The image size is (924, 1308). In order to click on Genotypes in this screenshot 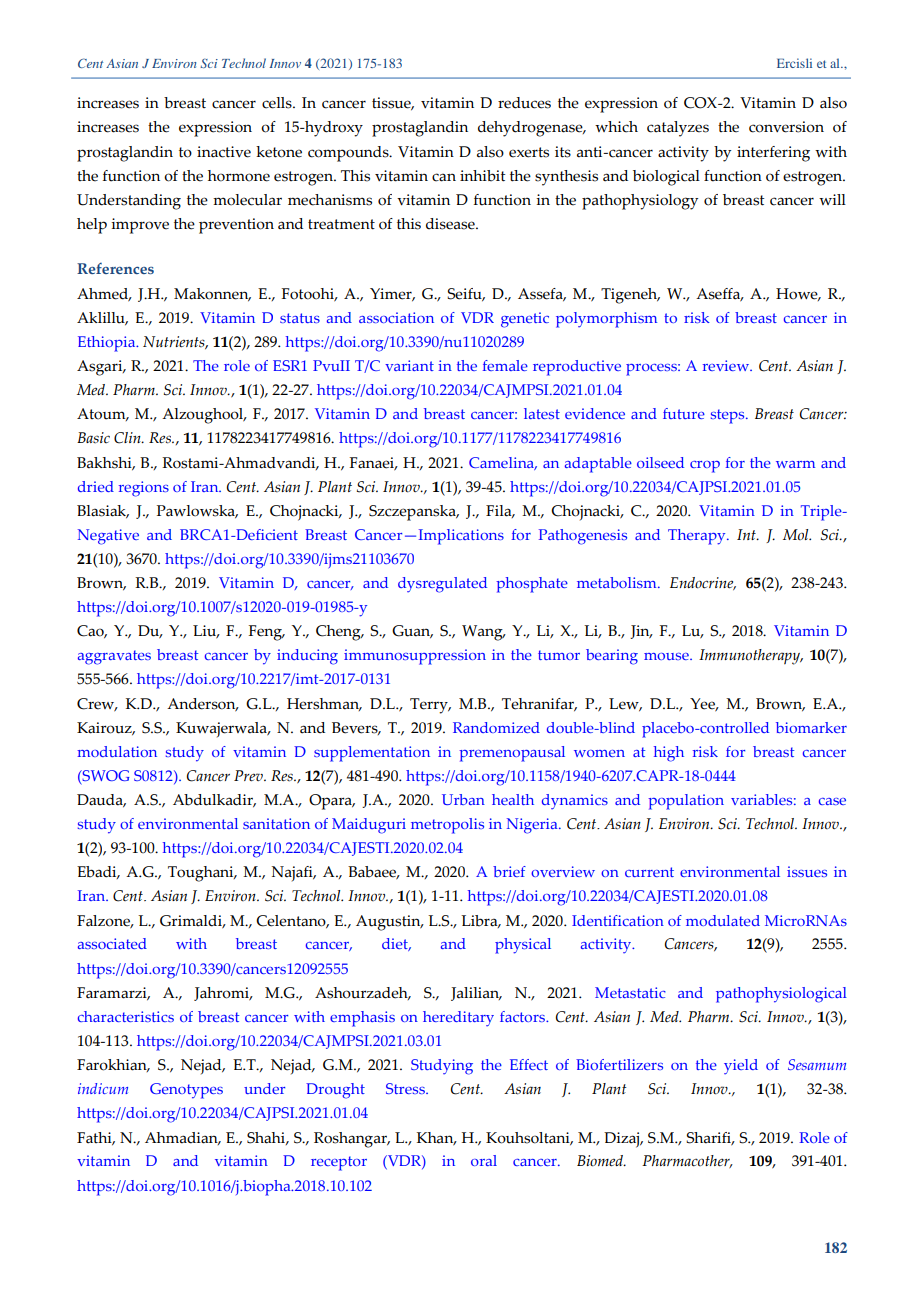, I will do `click(186, 1091)`.
